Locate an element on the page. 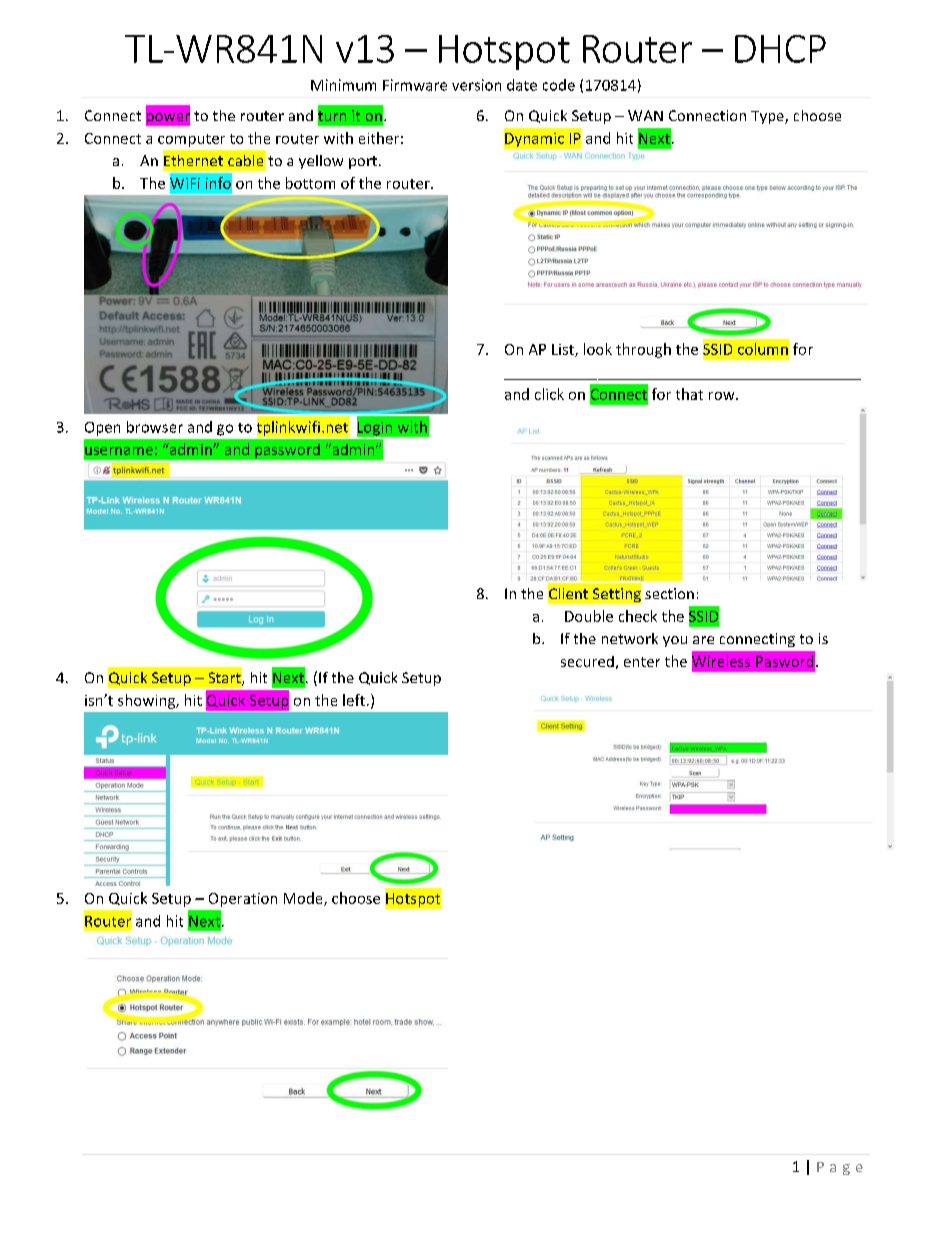 The width and height of the page is (952, 1233). computer is located at coordinates (191, 140).
